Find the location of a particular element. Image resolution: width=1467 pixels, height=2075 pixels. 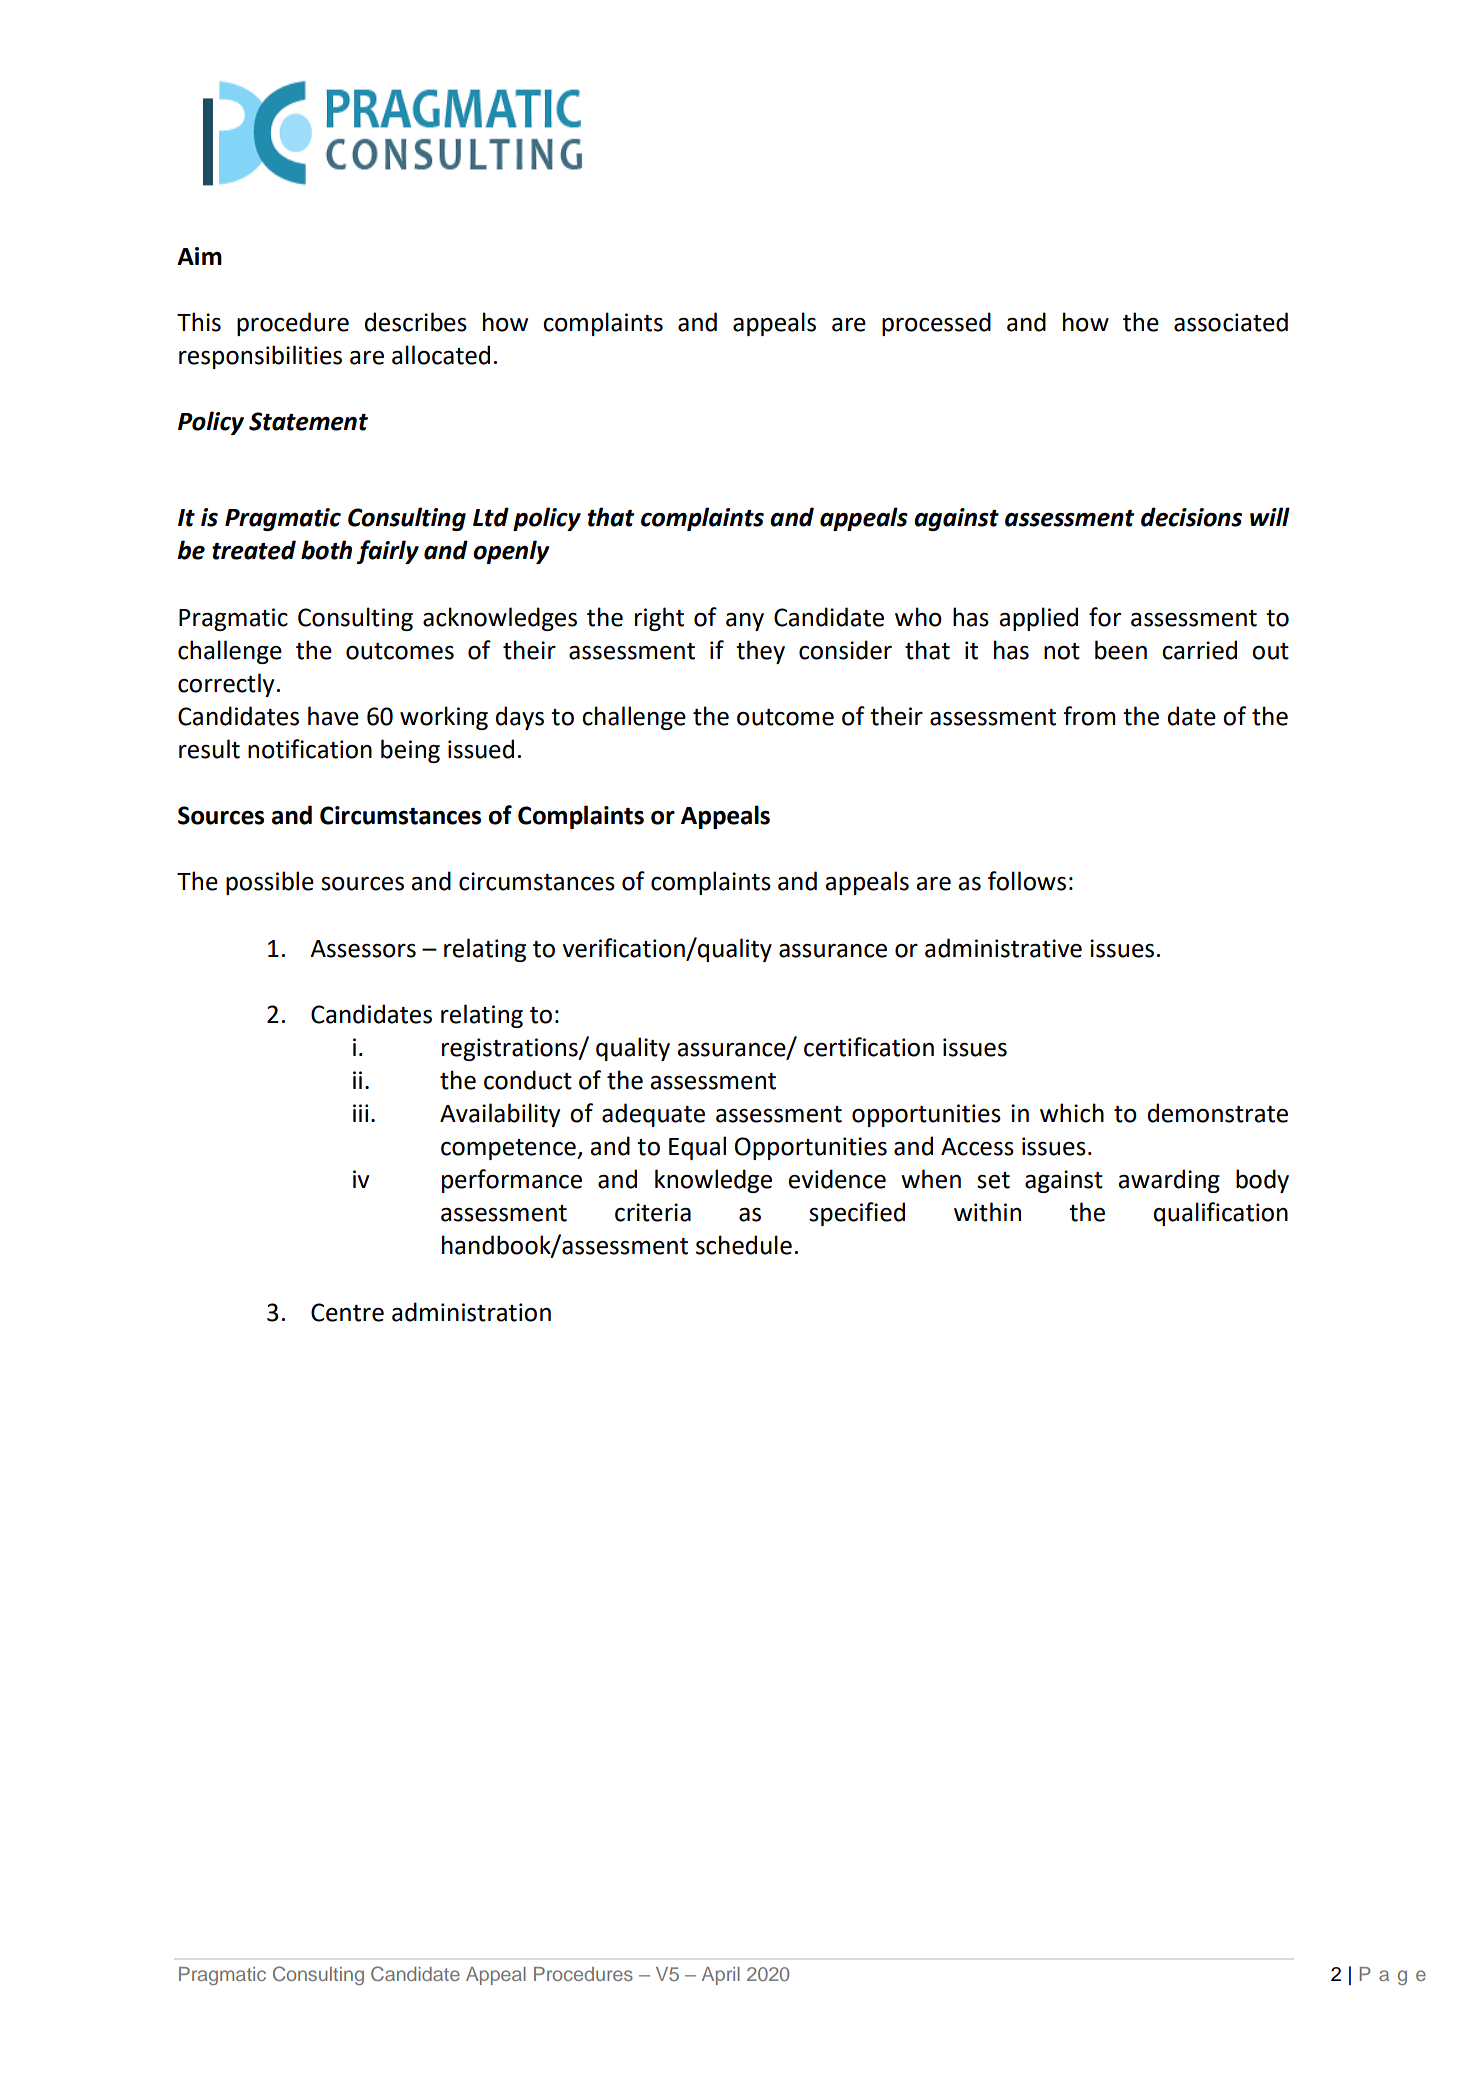

April is located at coordinates (721, 1976).
